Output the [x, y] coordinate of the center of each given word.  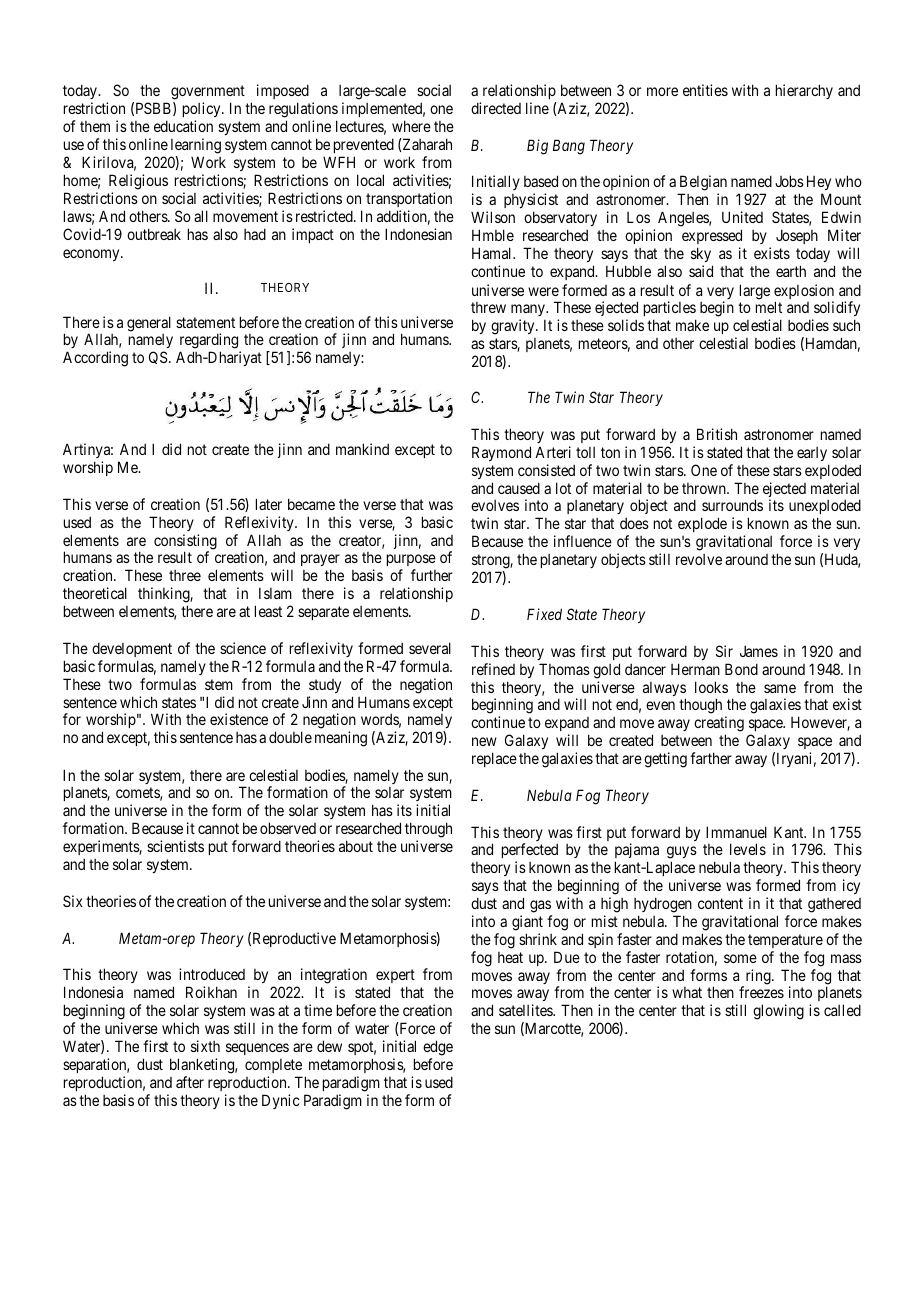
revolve [699, 559]
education [183, 126]
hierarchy [804, 91]
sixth [205, 1046]
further [432, 575]
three [185, 575]
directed [496, 108]
